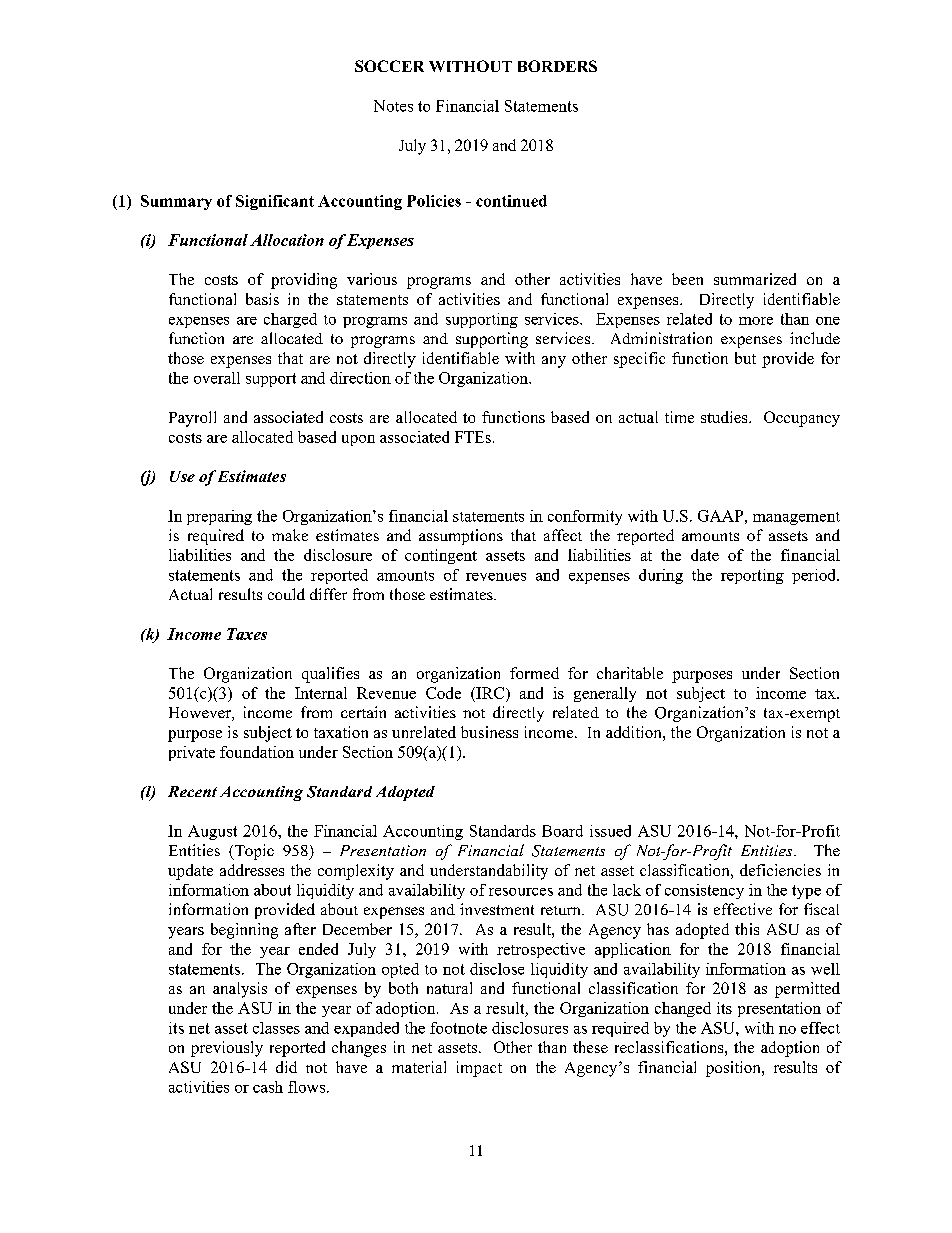 This page has width=952, height=1233. I want to click on overall, so click(217, 378).
